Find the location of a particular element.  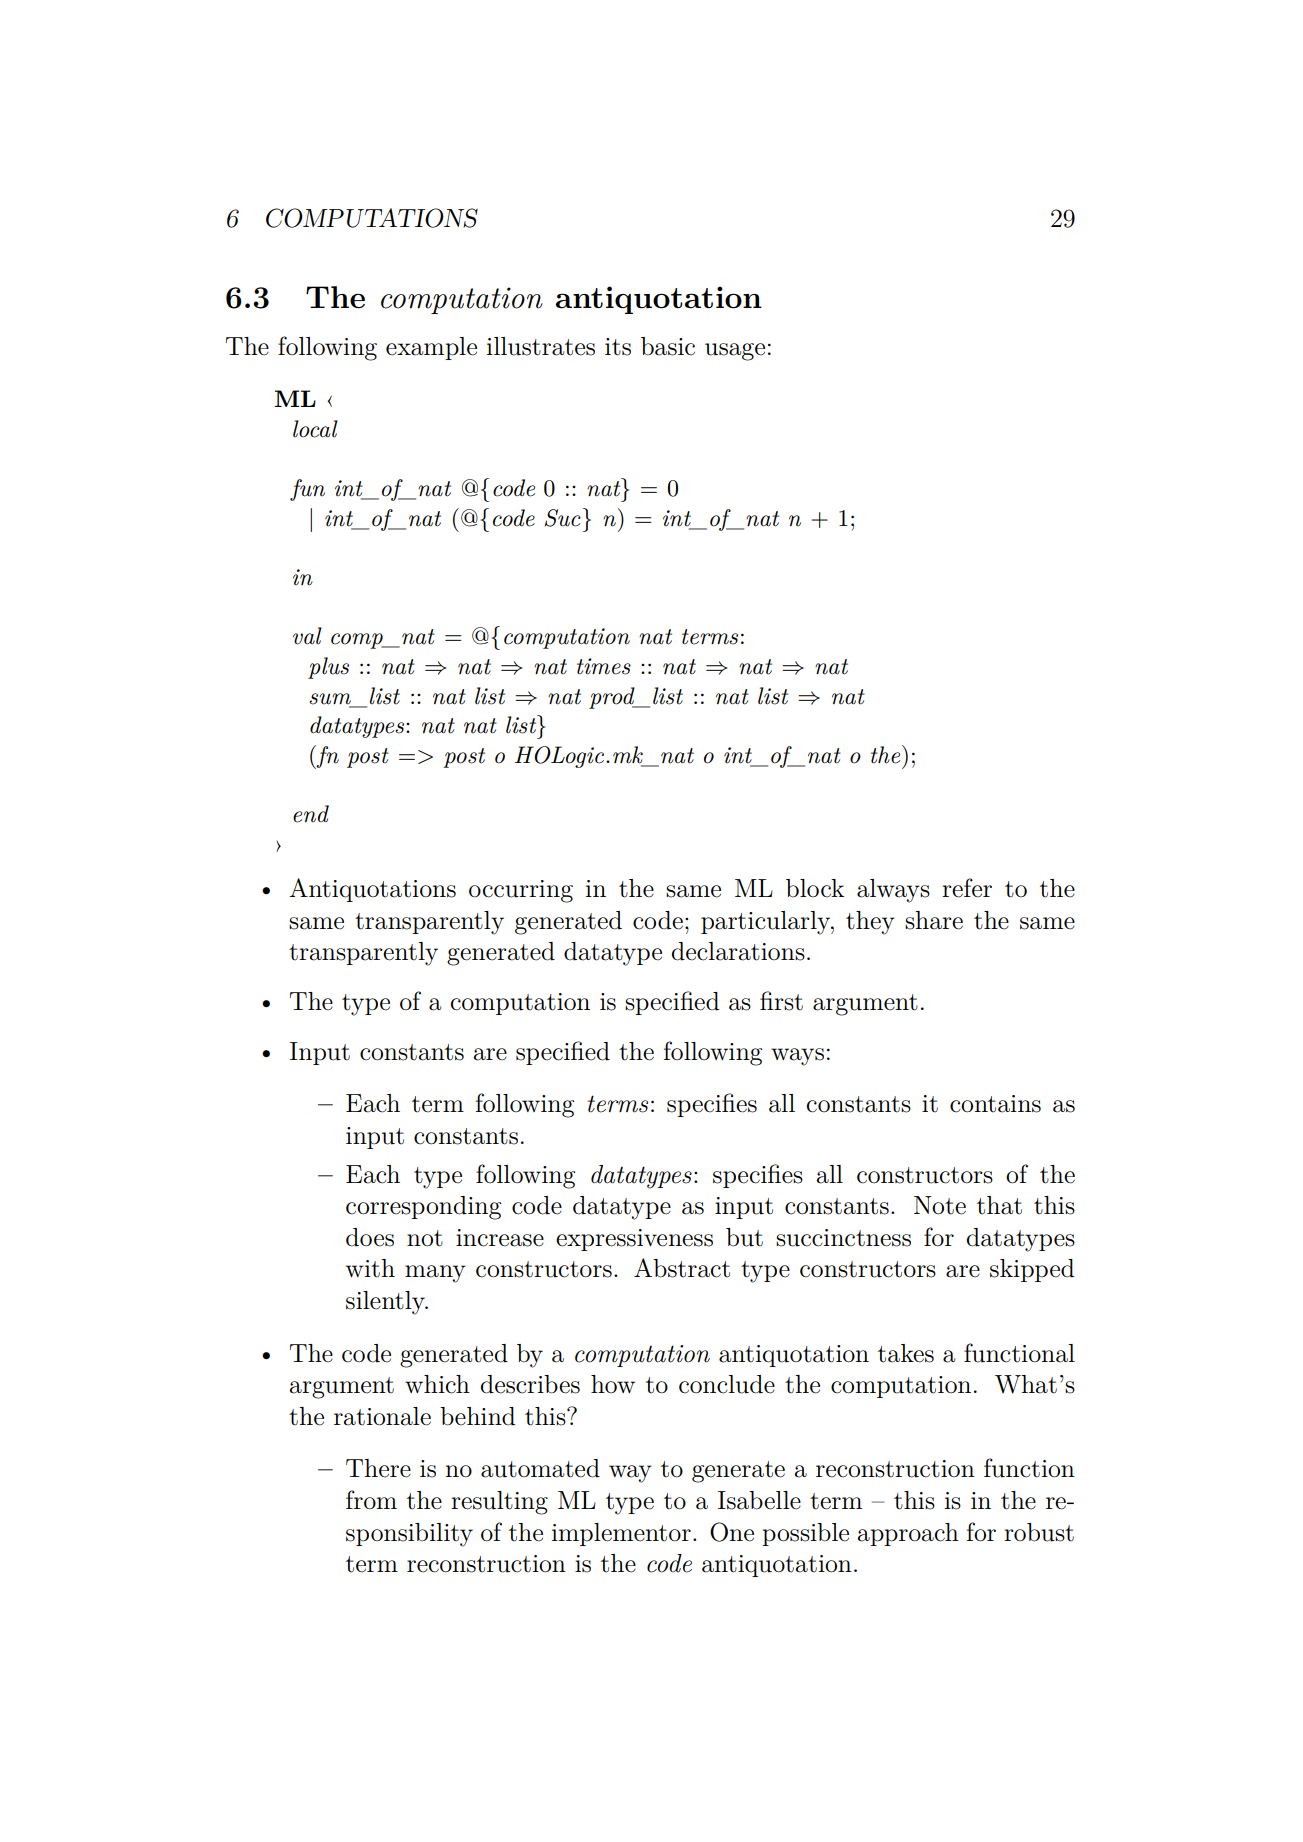

share is located at coordinates (934, 920).
